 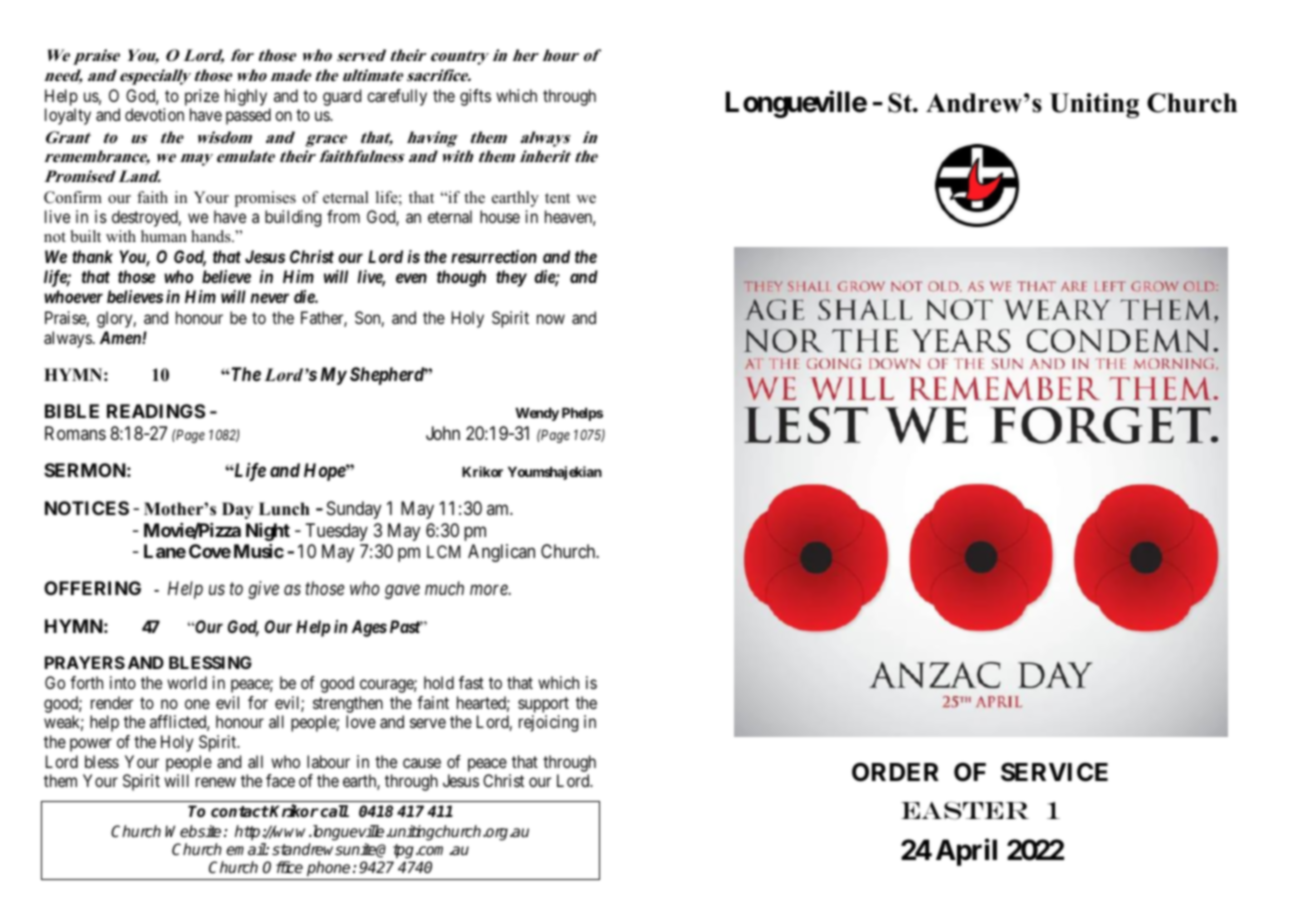 What do you see at coordinates (475, 97) in the screenshot?
I see `gifts` at bounding box center [475, 97].
